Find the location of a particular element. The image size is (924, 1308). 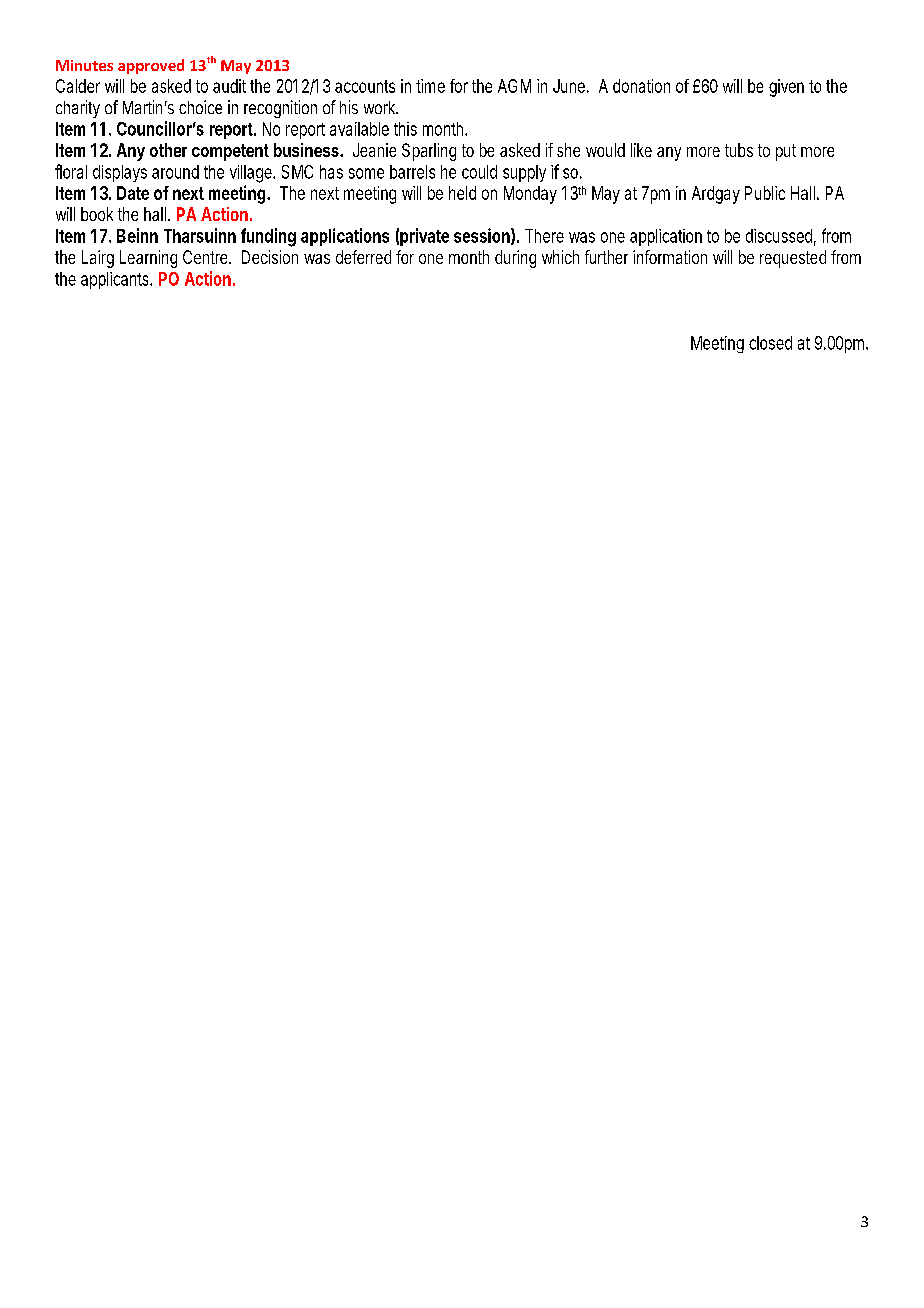

approved is located at coordinates (151, 66).
